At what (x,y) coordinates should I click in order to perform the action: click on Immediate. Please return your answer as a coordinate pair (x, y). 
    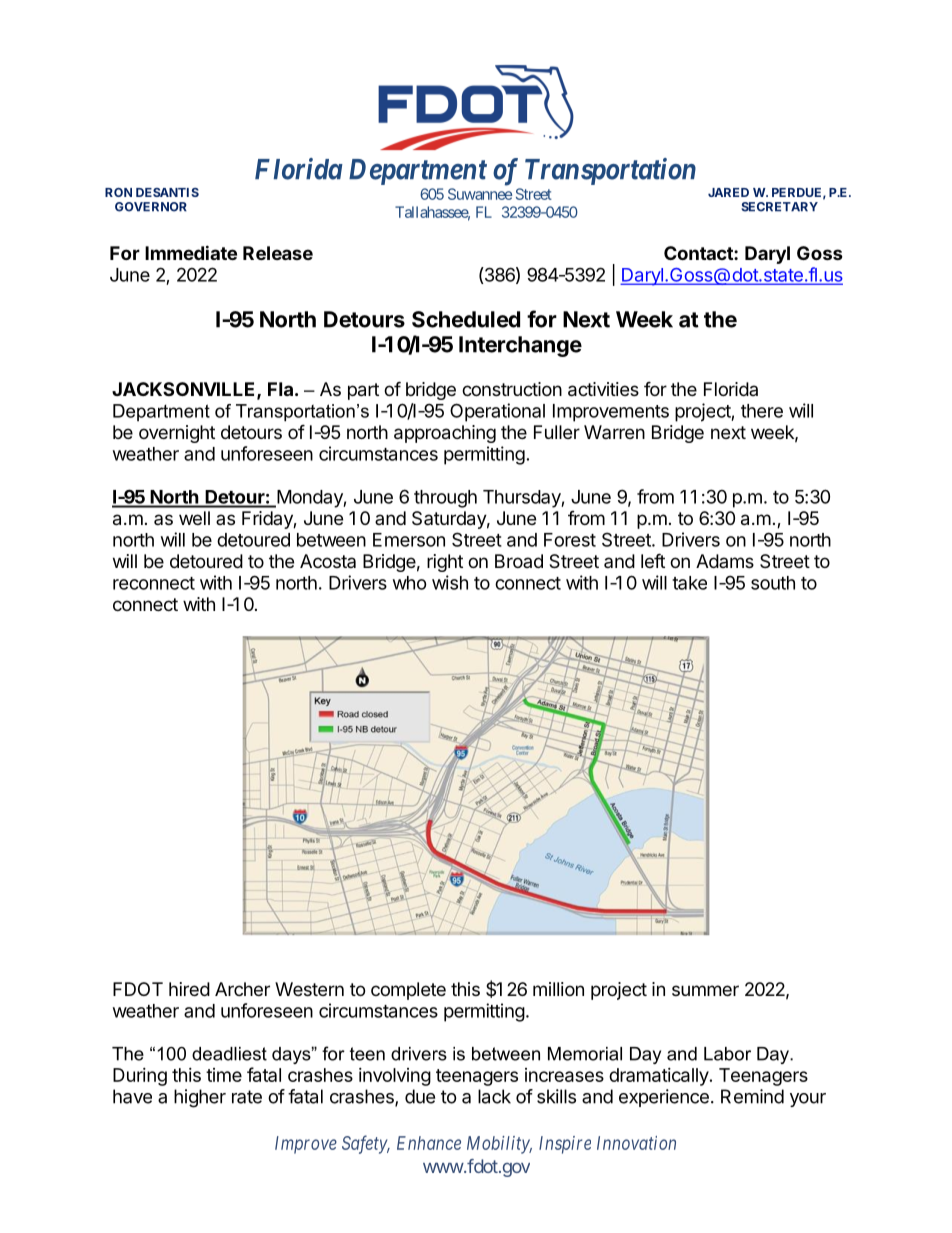
    Looking at the image, I should click on (191, 252).
